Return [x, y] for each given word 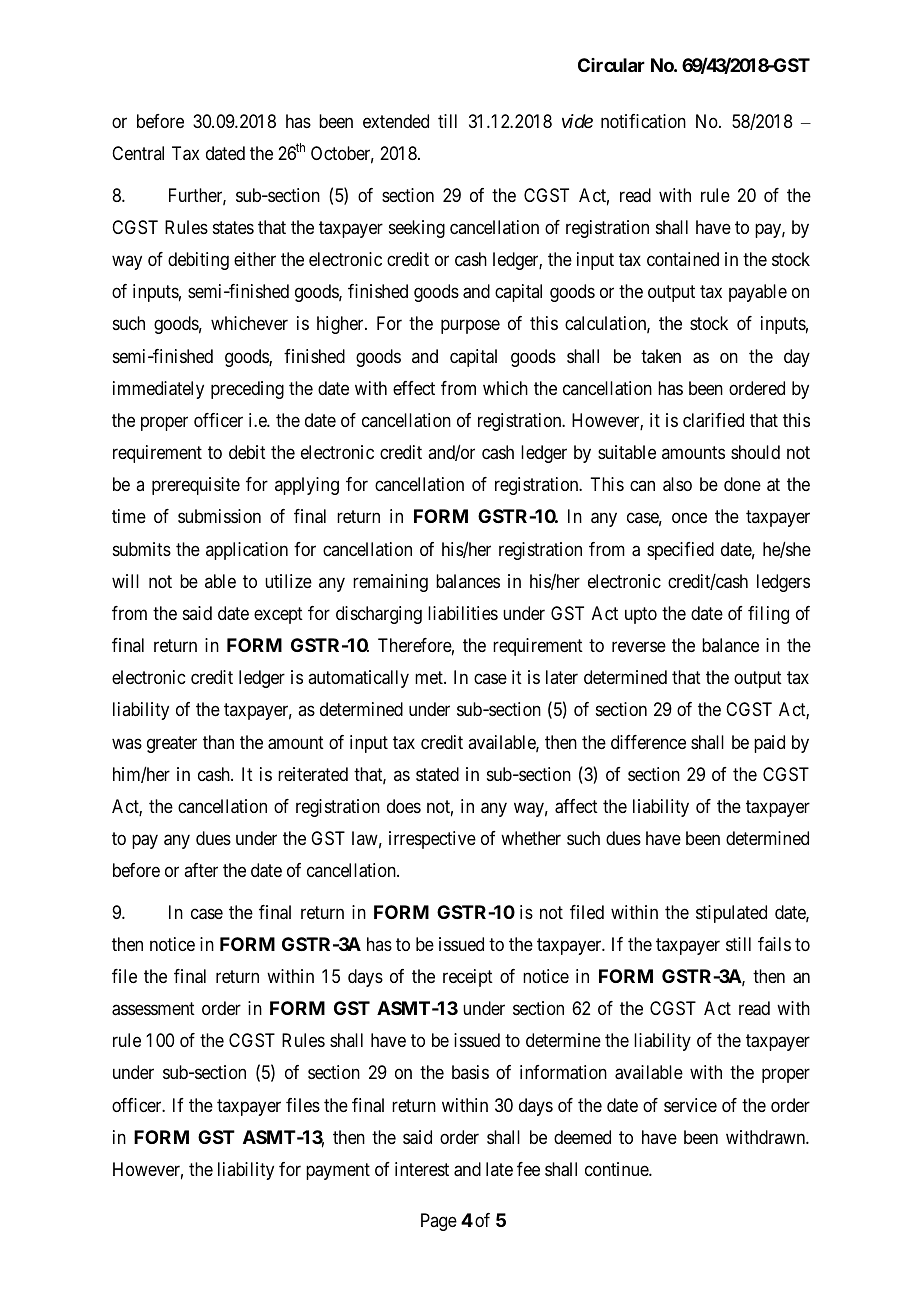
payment [338, 1171]
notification [643, 121]
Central [138, 153]
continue [617, 1169]
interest [422, 1169]
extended [396, 121]
